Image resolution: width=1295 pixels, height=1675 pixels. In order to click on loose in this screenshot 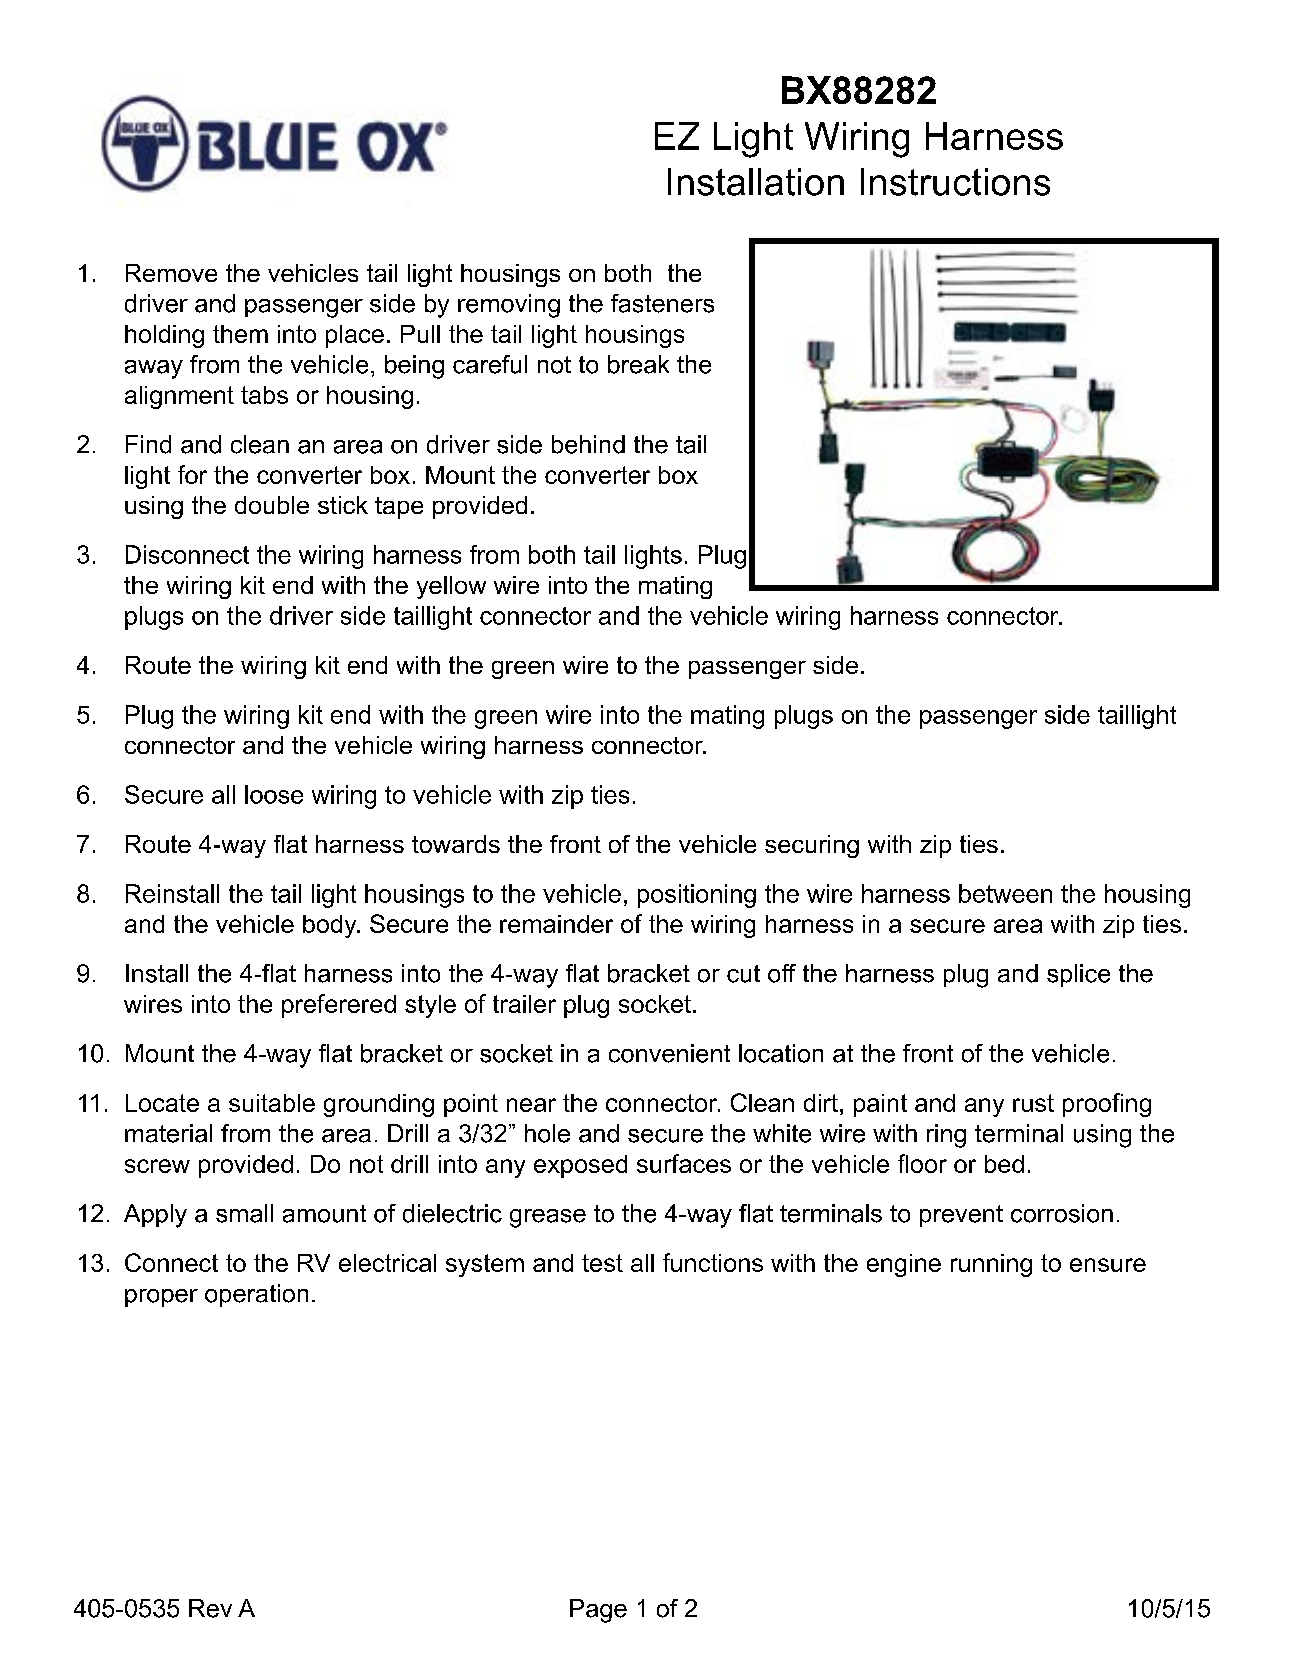, I will do `click(274, 794)`.
